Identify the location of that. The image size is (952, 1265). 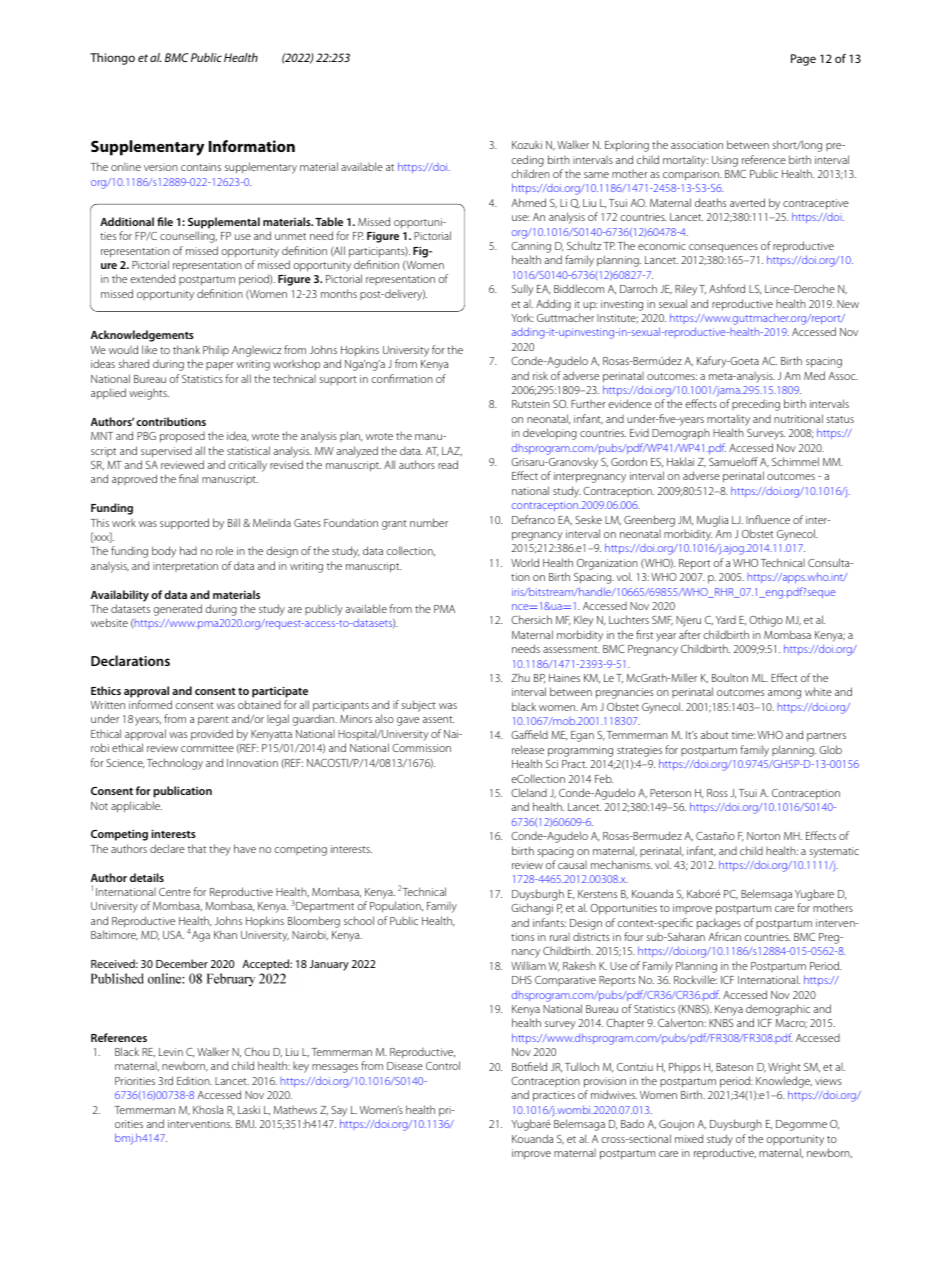
(197, 848).
